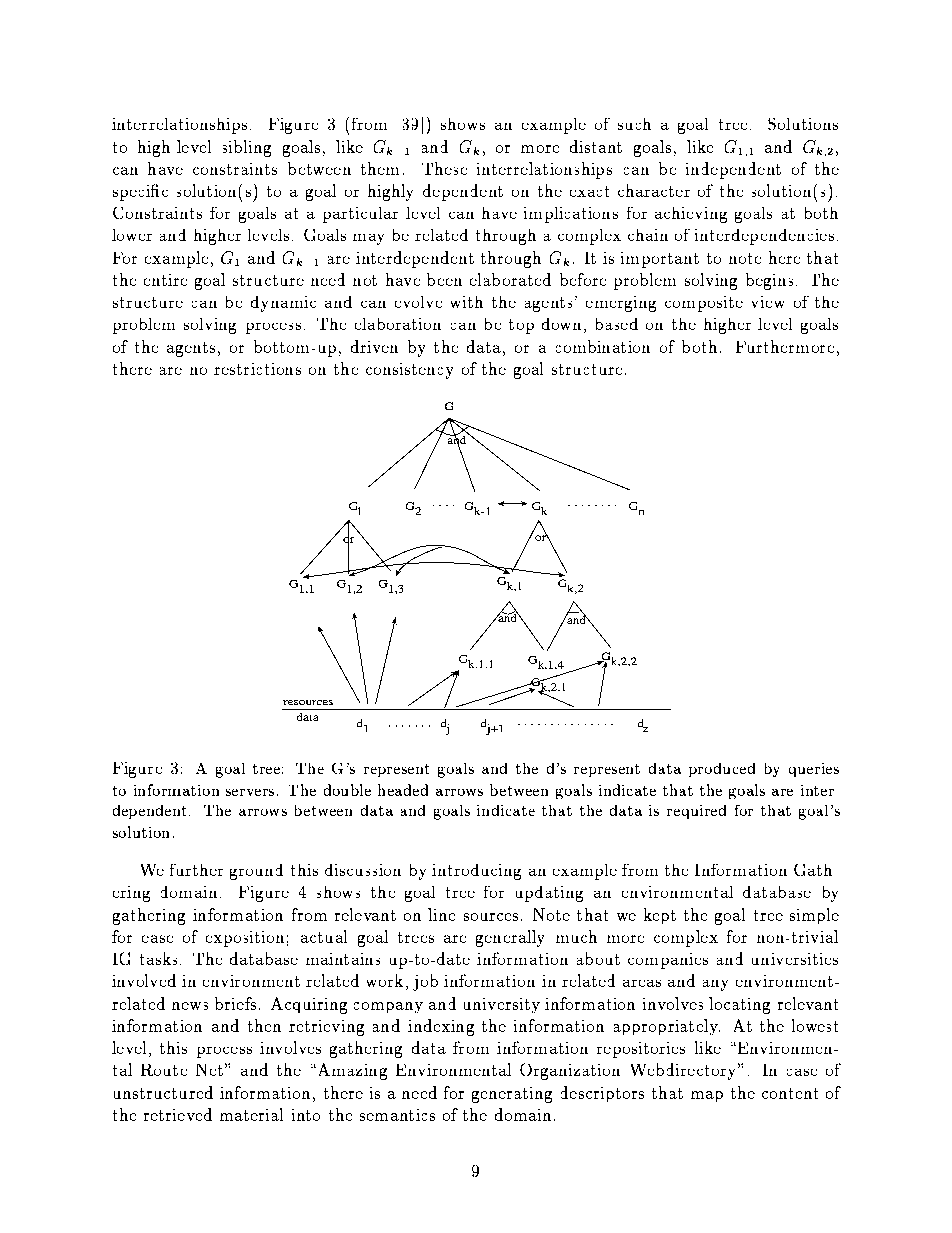 The width and height of the screenshot is (952, 1233). What do you see at coordinates (250, 792) in the screenshot?
I see `servers` at bounding box center [250, 792].
